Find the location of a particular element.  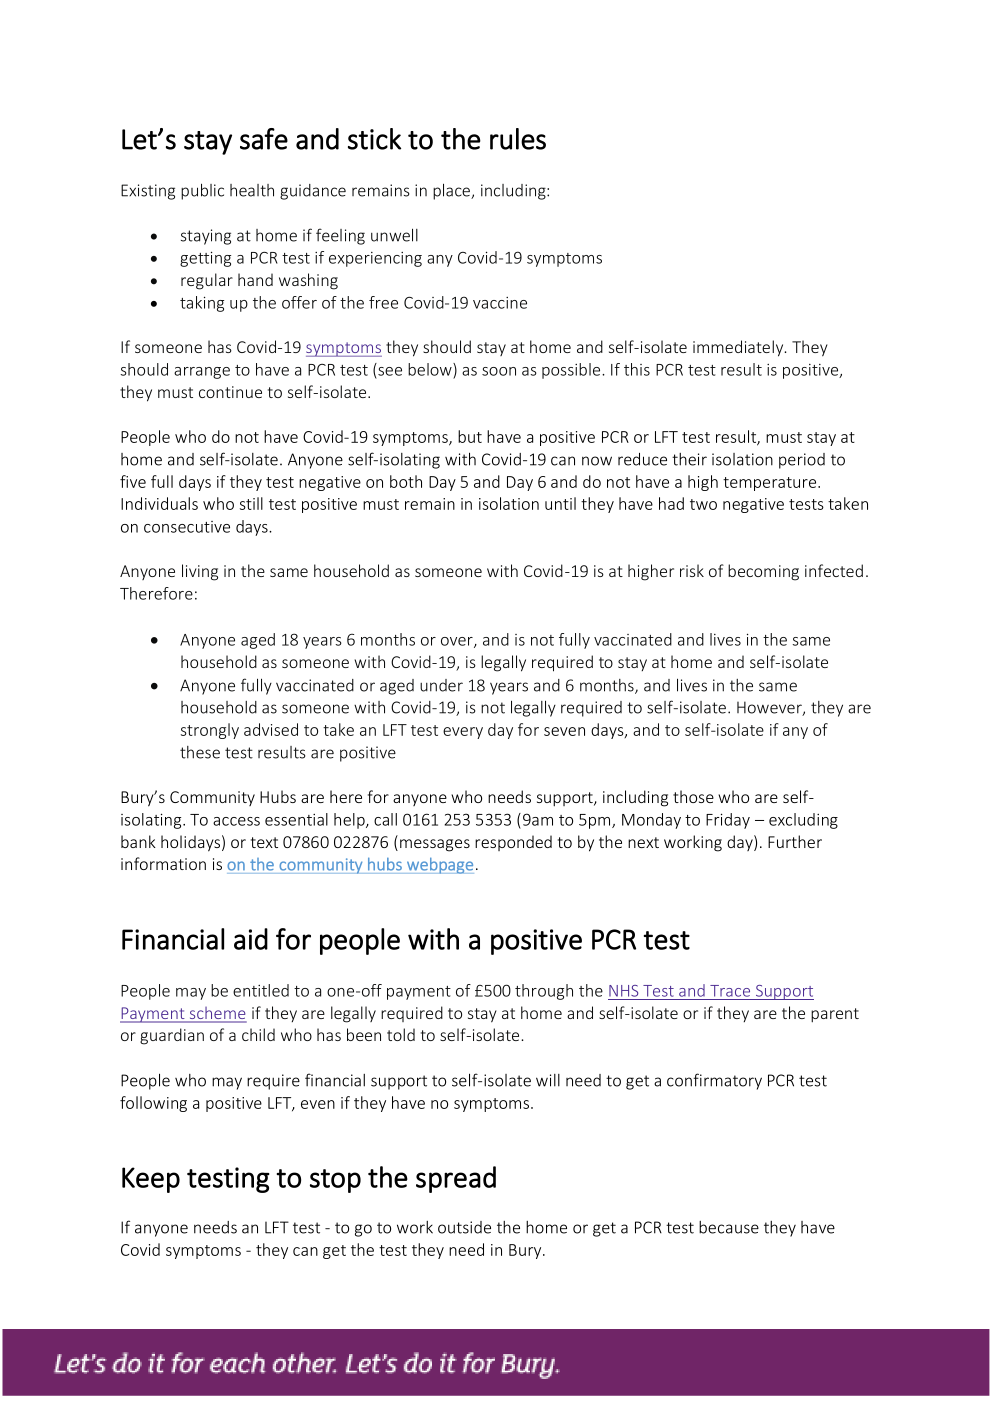

strongly is located at coordinates (210, 731).
